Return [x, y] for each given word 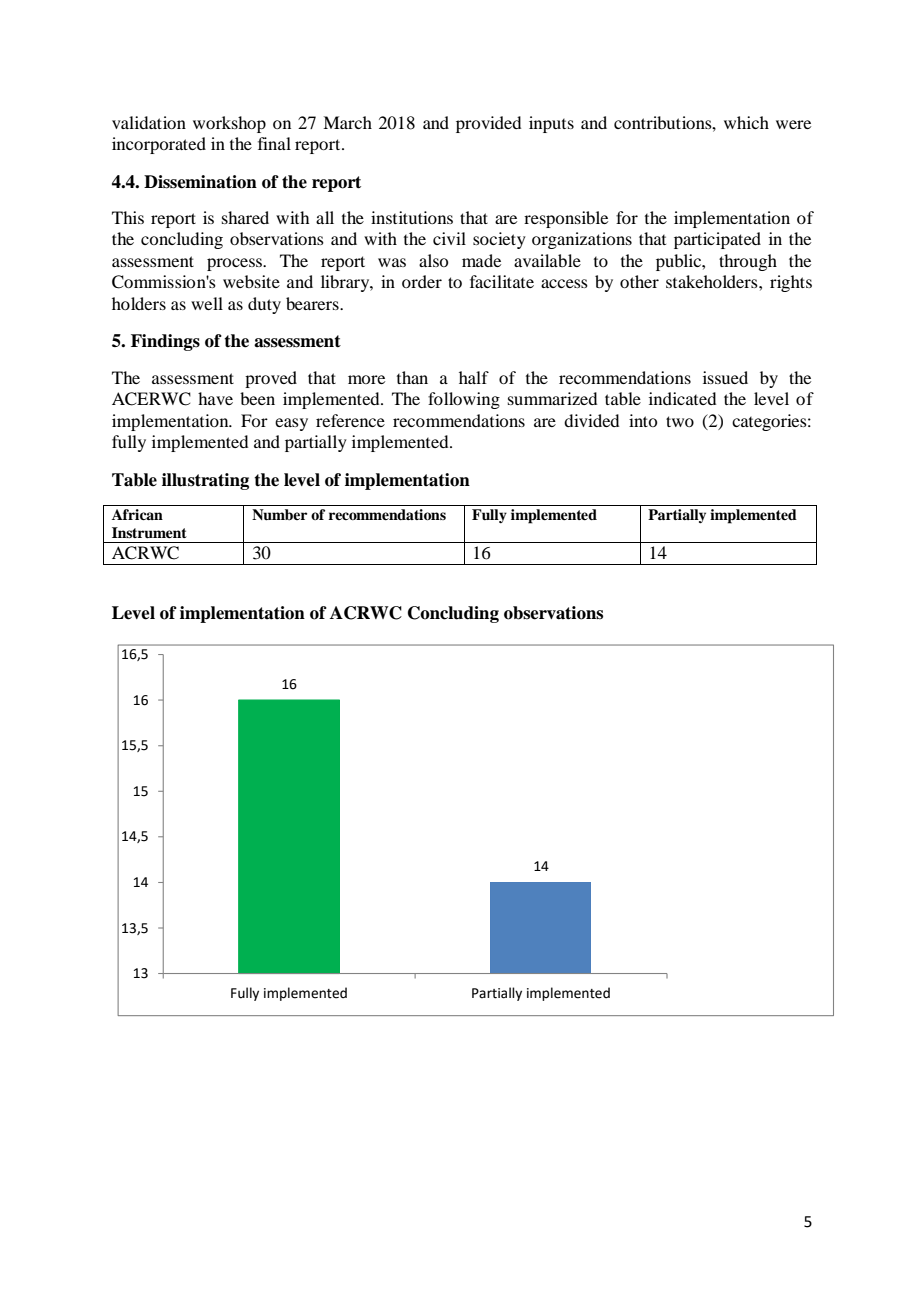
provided [488, 124]
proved [271, 379]
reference [350, 420]
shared [245, 217]
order [422, 281]
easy [291, 424]
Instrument [149, 533]
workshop [229, 124]
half [474, 377]
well [207, 303]
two [680, 421]
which [746, 122]
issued [725, 377]
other [639, 281]
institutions [412, 217]
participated [717, 240]
